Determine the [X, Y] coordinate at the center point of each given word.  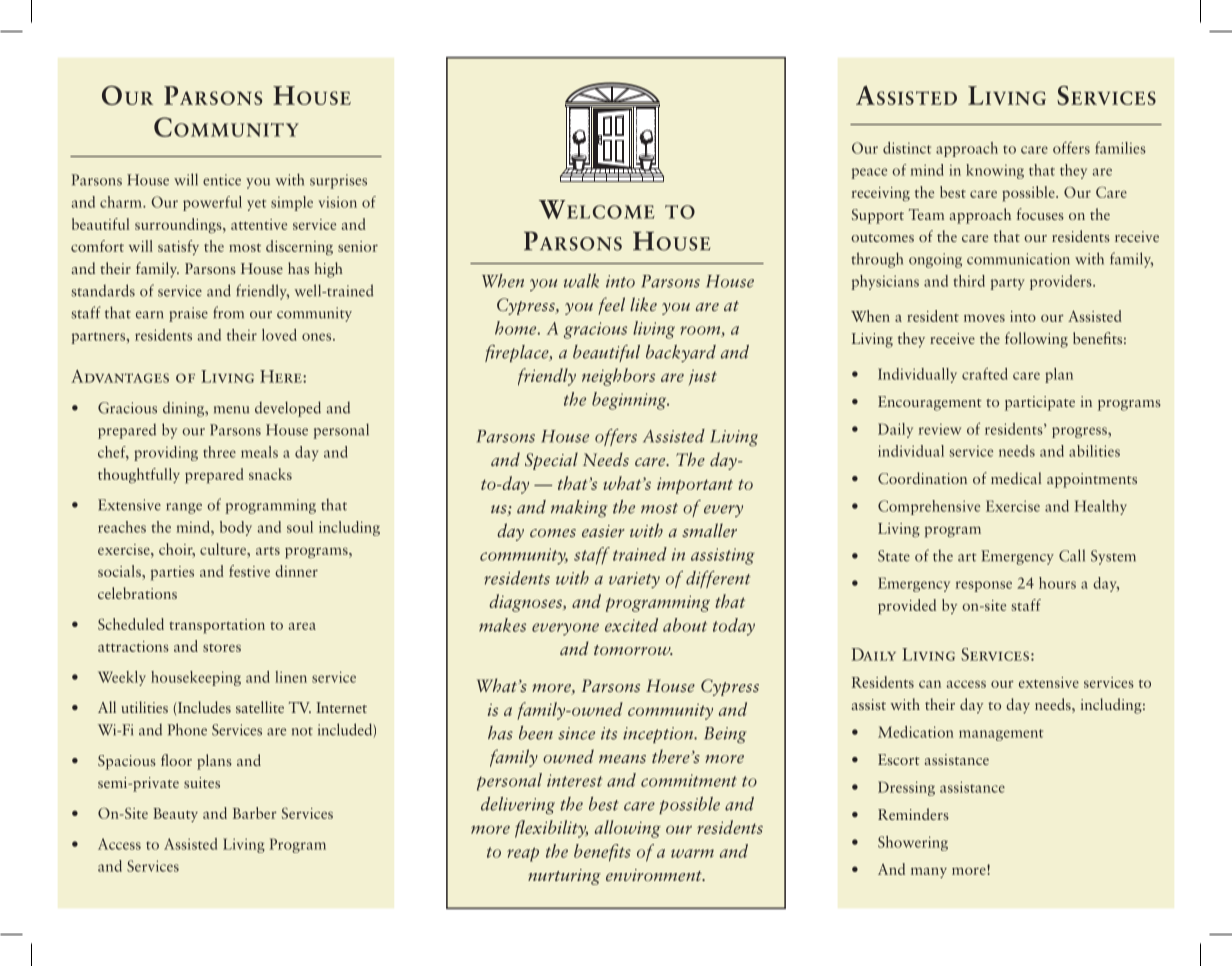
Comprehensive [929, 507]
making [579, 509]
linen [291, 677]
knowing [995, 171]
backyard [681, 353]
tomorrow [633, 650]
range [184, 508]
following [1036, 340]
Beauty [175, 815]
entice [222, 180]
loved [279, 335]
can [930, 684]
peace [869, 173]
